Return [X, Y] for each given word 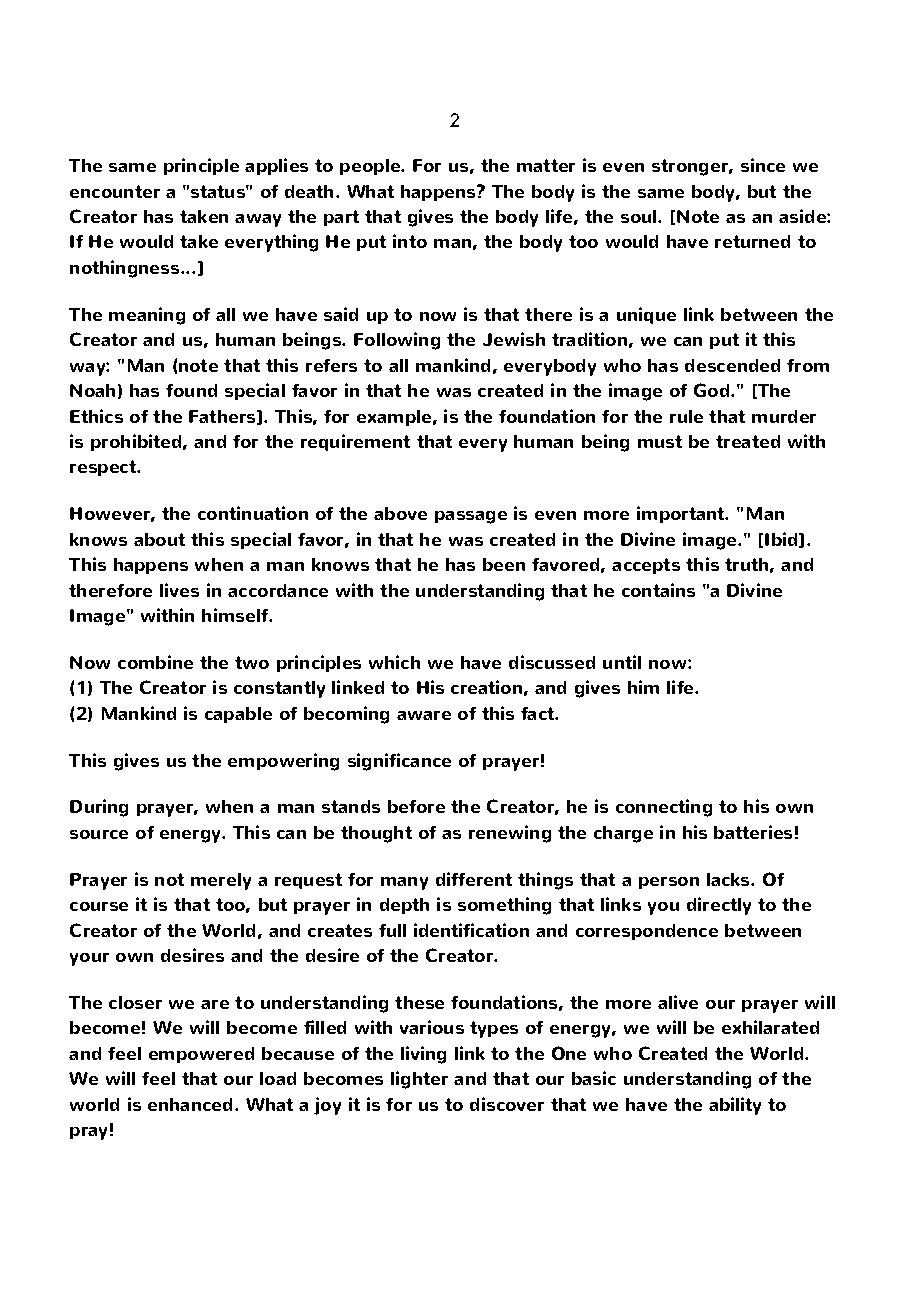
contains [658, 590]
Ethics [96, 416]
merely [221, 881]
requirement [355, 442]
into [410, 241]
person [669, 883]
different [474, 879]
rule [686, 416]
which [394, 662]
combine [155, 662]
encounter [115, 191]
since [763, 165]
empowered [201, 1055]
